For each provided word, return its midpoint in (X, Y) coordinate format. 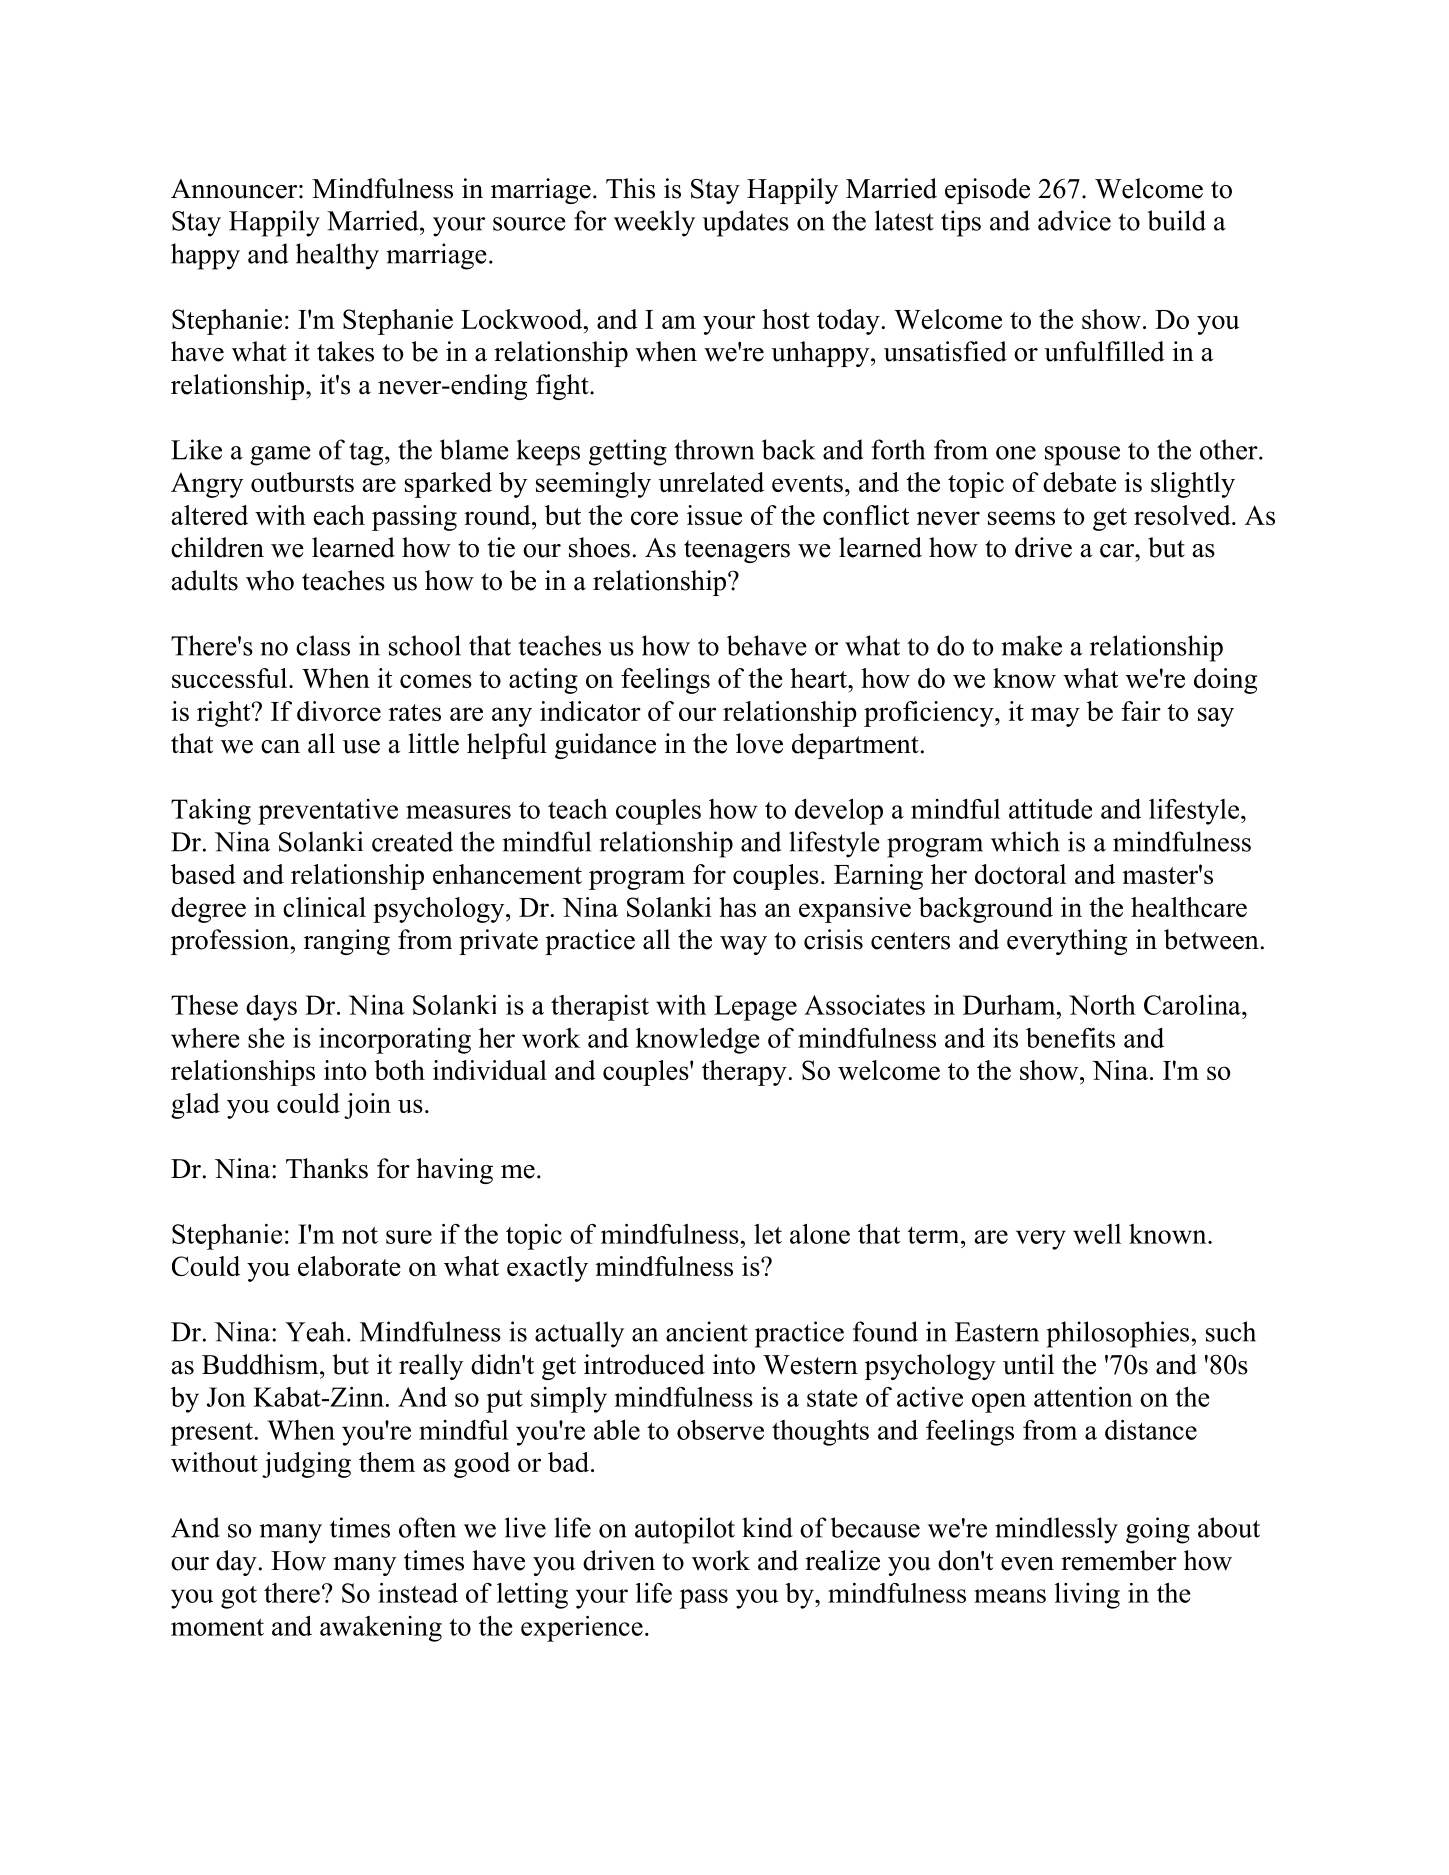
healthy (337, 256)
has (737, 907)
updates (745, 223)
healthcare (1189, 907)
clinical (324, 907)
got (239, 1597)
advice (1074, 220)
